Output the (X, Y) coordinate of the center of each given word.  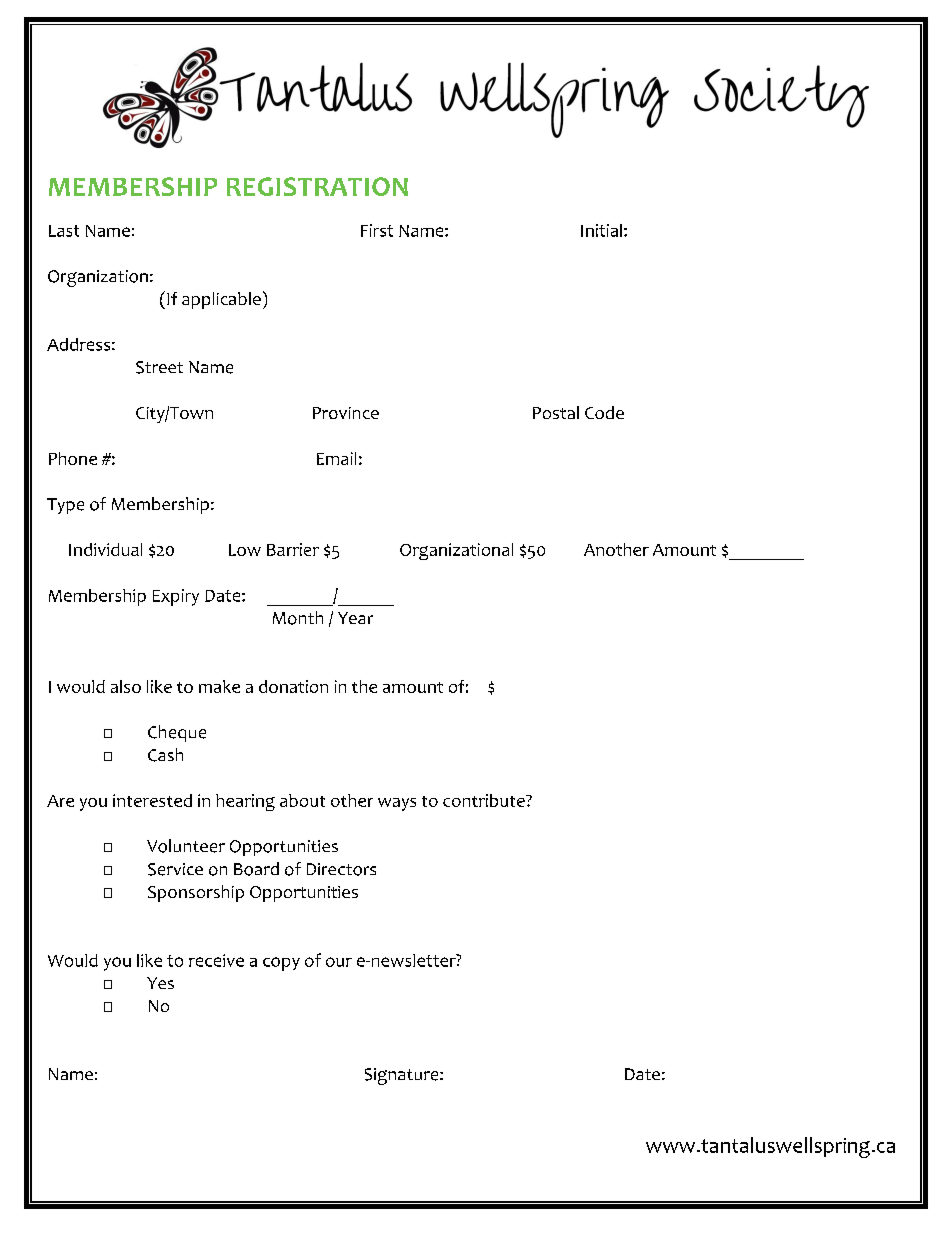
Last (64, 231)
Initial (601, 230)
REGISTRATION (317, 186)
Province (346, 413)
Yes (160, 983)
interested (152, 800)
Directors (341, 869)
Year (355, 618)
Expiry (176, 597)
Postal (556, 412)
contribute (485, 800)
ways (397, 804)
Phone (73, 458)
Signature (403, 1076)
